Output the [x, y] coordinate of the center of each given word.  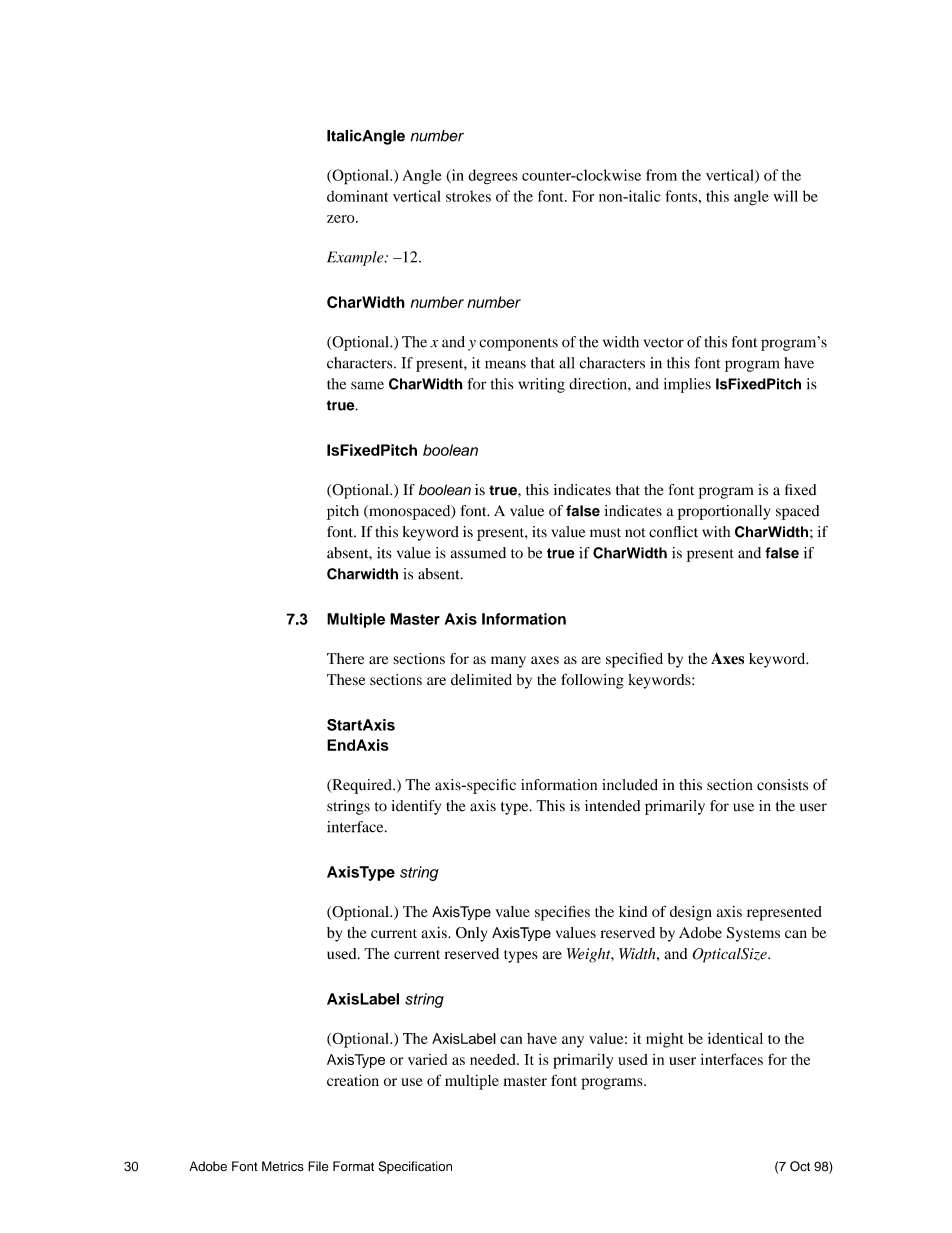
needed [494, 1059]
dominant [357, 196]
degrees [493, 176]
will [786, 196]
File [318, 1166]
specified [634, 660]
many [508, 662]
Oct [800, 1166]
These [346, 679]
